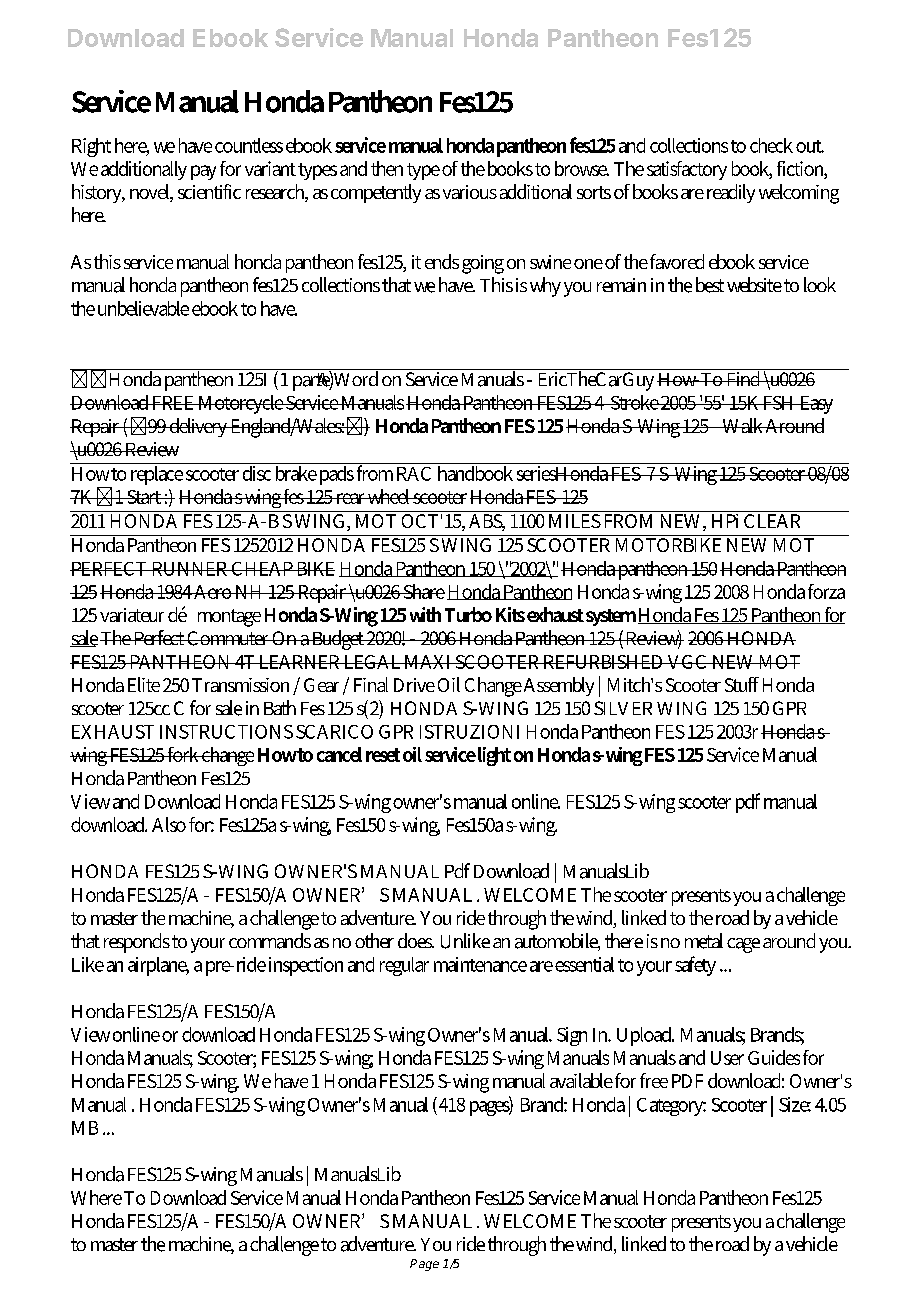 The image size is (924, 1308). Describe the element at coordinates (468, 614) in the image. I see `Turbo` at that location.
